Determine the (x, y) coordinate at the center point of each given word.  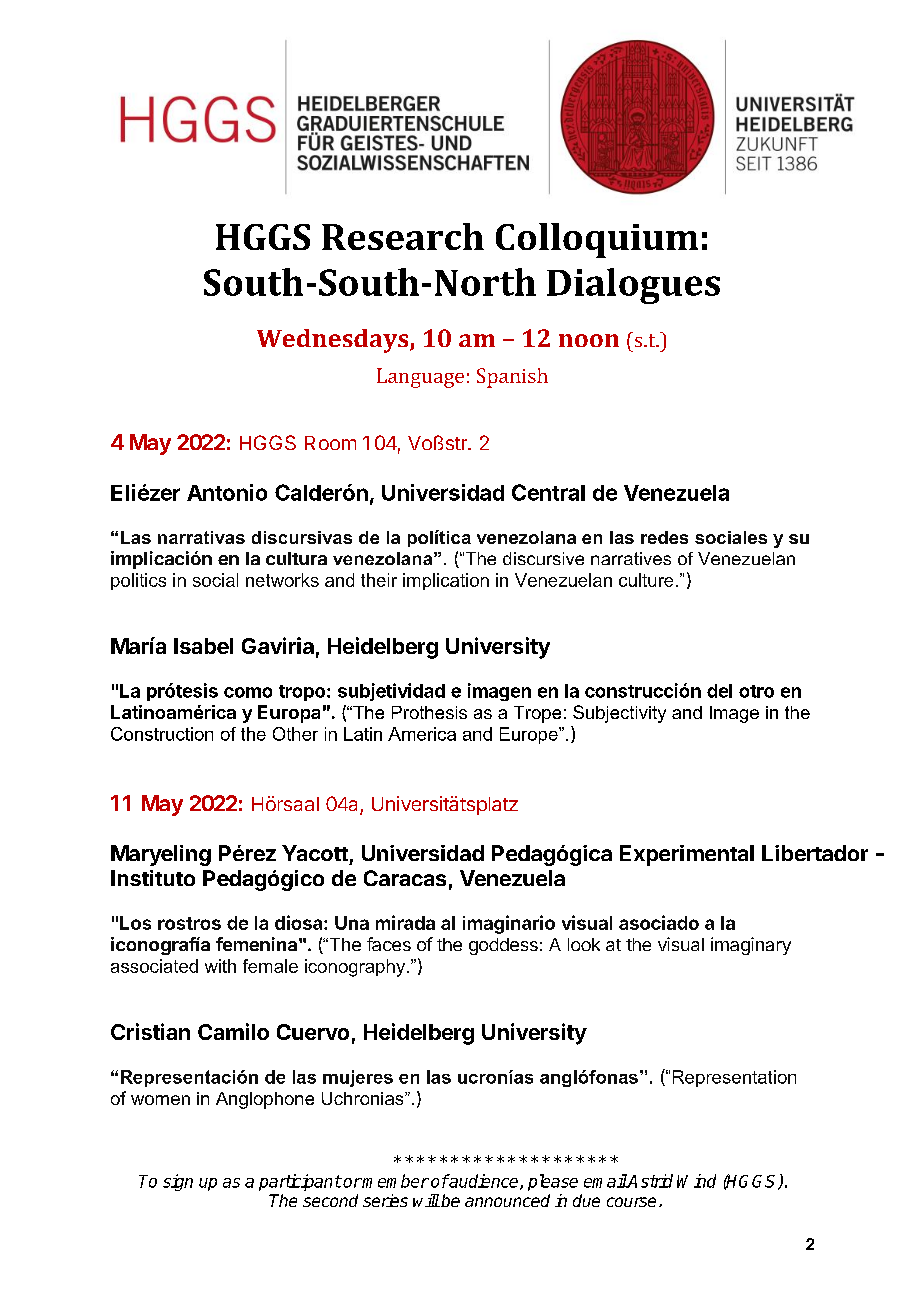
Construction (162, 734)
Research (403, 236)
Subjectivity (619, 714)
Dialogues (633, 286)
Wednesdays (334, 341)
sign (178, 1182)
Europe (530, 735)
